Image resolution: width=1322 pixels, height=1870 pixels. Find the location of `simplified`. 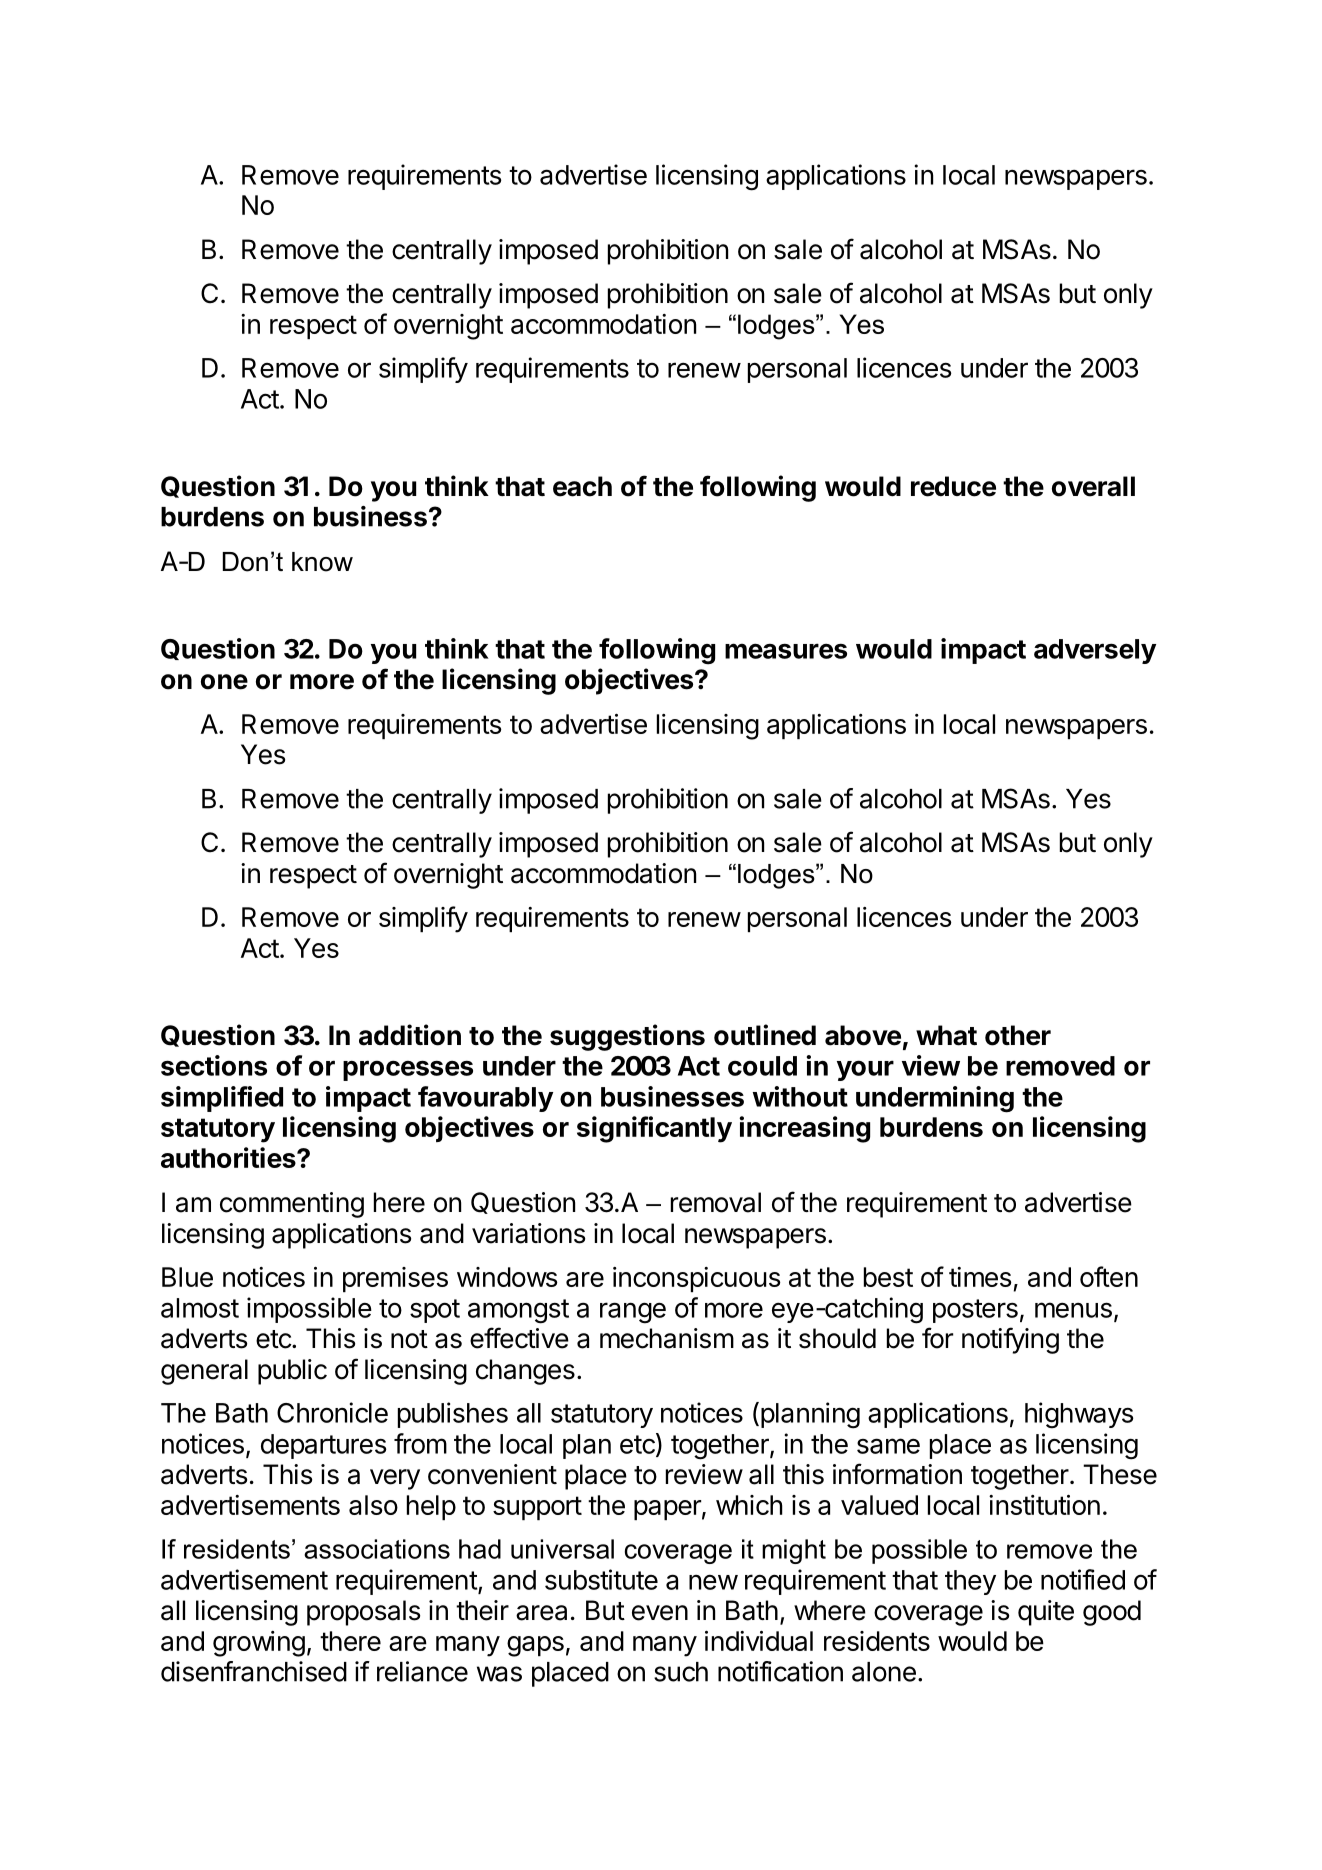

simplified is located at coordinates (222, 1099).
